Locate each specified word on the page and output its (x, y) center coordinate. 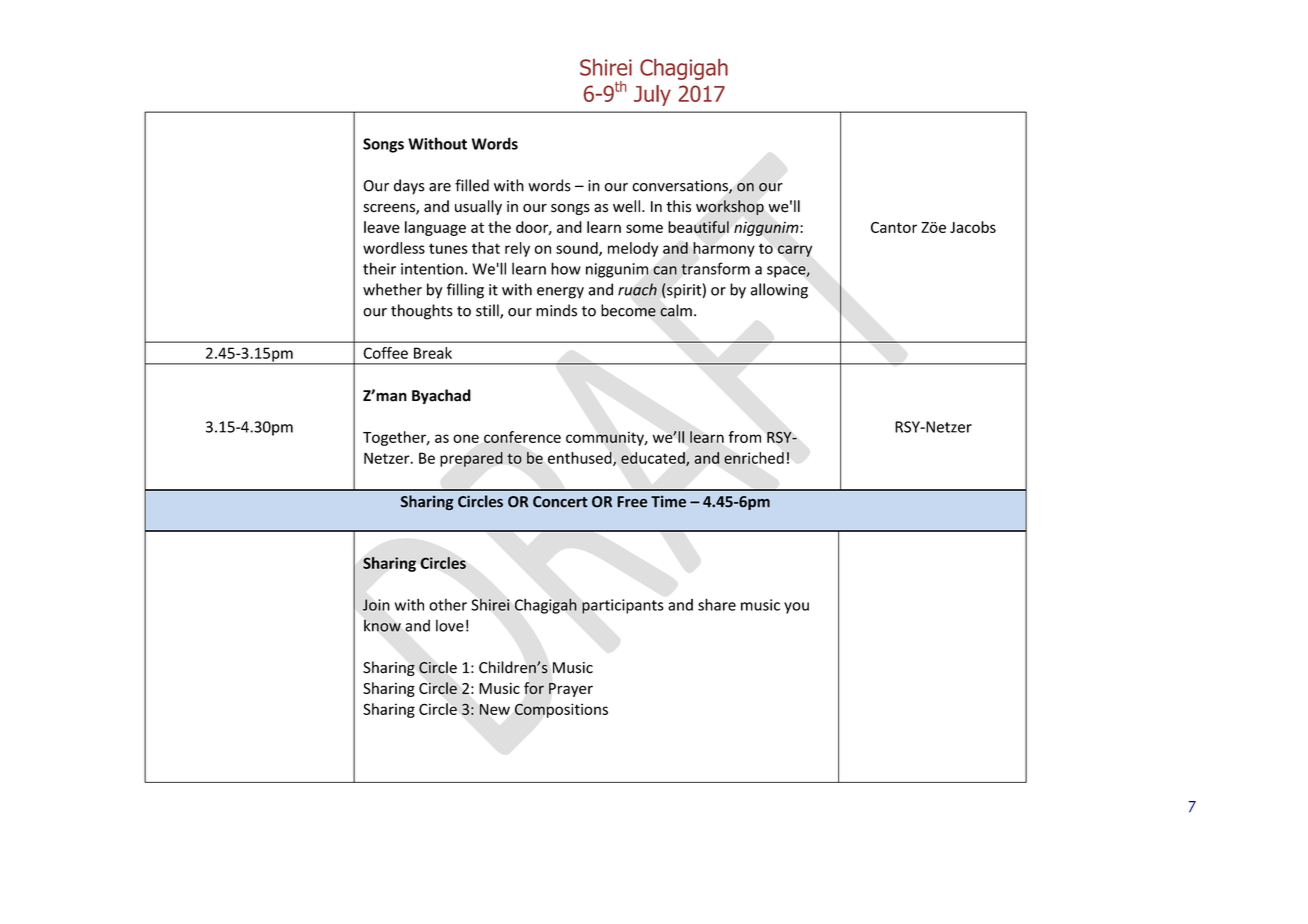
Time (668, 501)
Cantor (894, 227)
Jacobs (973, 227)
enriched (754, 458)
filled (472, 185)
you (796, 608)
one (466, 438)
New (495, 709)
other (448, 604)
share (717, 604)
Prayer (571, 690)
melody (633, 249)
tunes (448, 248)
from (744, 437)
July (652, 95)
